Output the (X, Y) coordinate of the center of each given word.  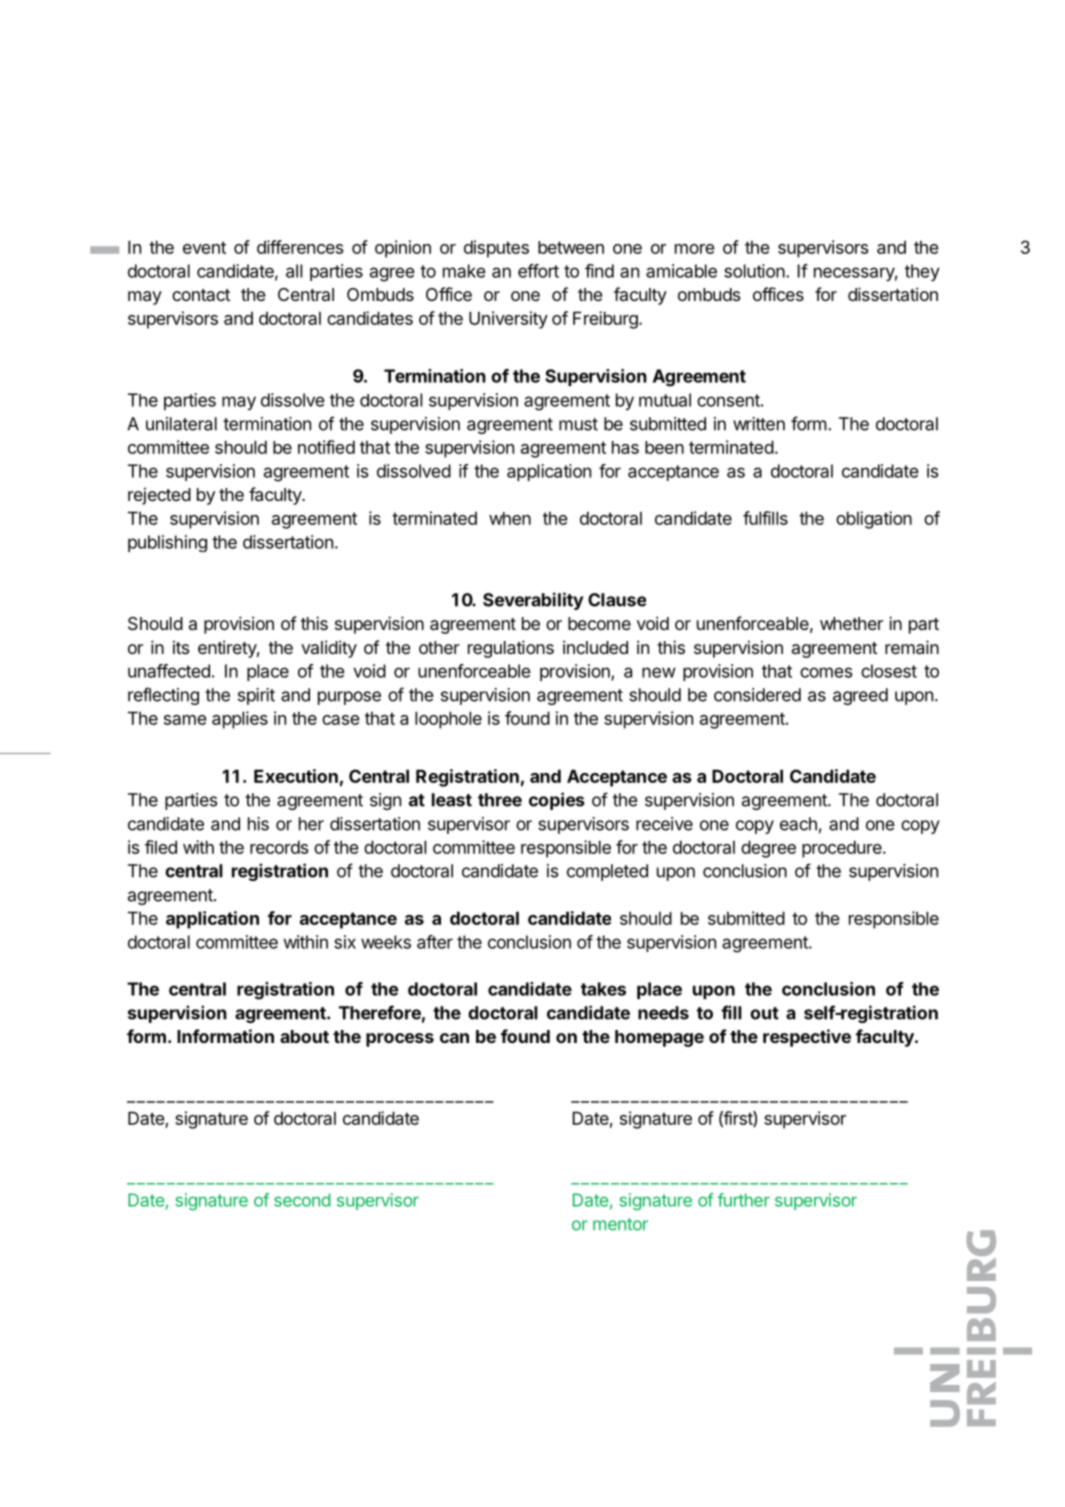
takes (603, 989)
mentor (620, 1224)
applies (240, 720)
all (294, 271)
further (743, 1200)
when (510, 518)
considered (757, 695)
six (345, 942)
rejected (159, 496)
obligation (874, 520)
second (302, 1200)
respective (807, 1038)
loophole (448, 720)
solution (755, 271)
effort (538, 271)
